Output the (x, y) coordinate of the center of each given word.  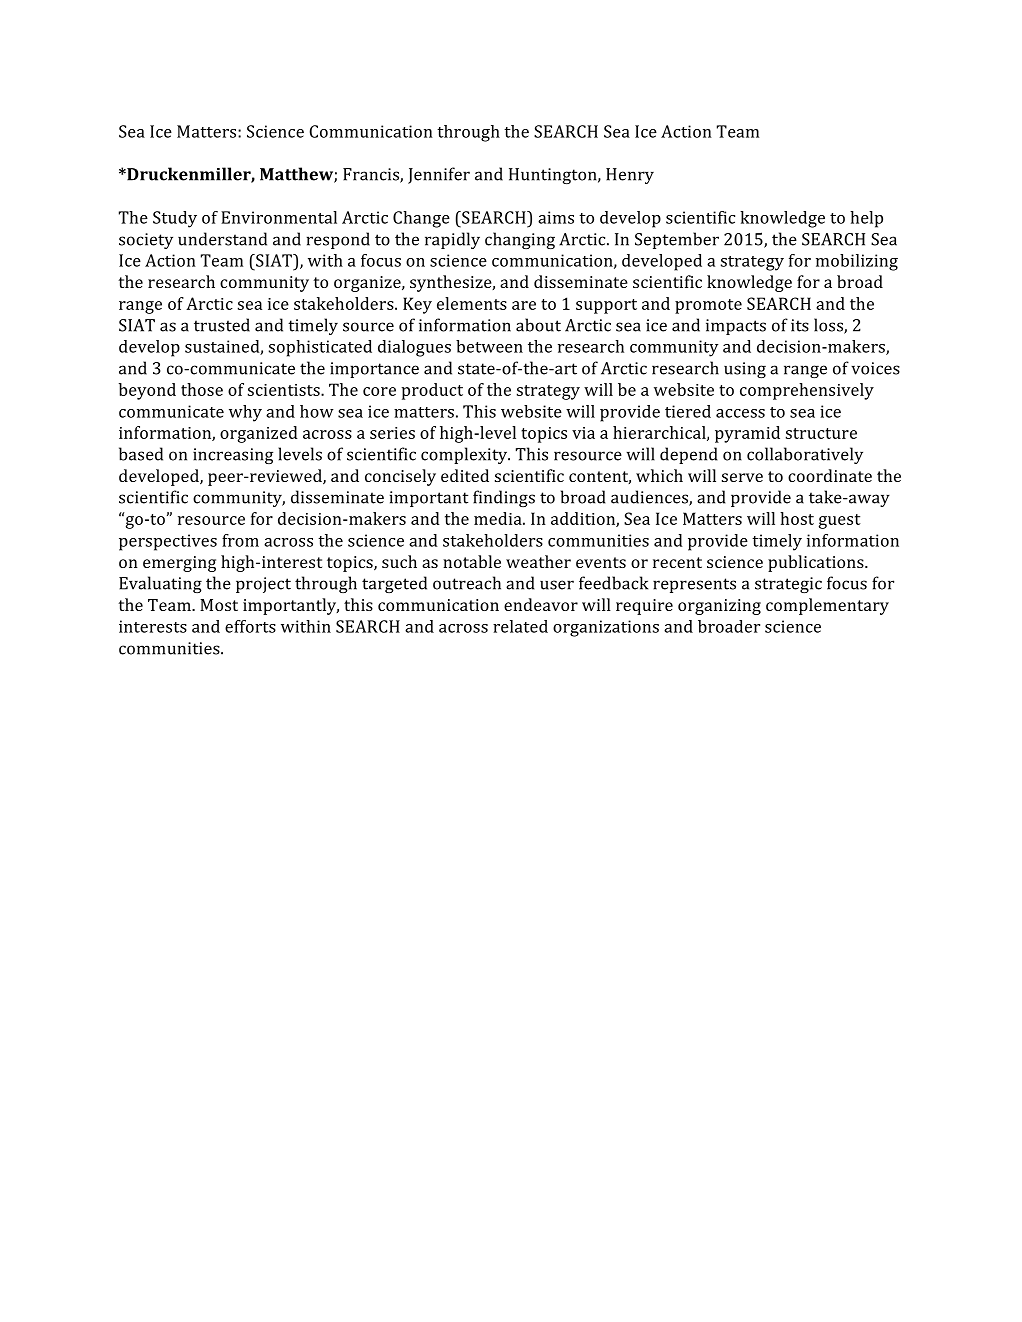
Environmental (279, 217)
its (800, 325)
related (520, 626)
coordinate (830, 475)
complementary (827, 606)
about (538, 325)
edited (465, 475)
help (866, 219)
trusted (222, 325)
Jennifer (439, 175)
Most (219, 605)
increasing (233, 456)
